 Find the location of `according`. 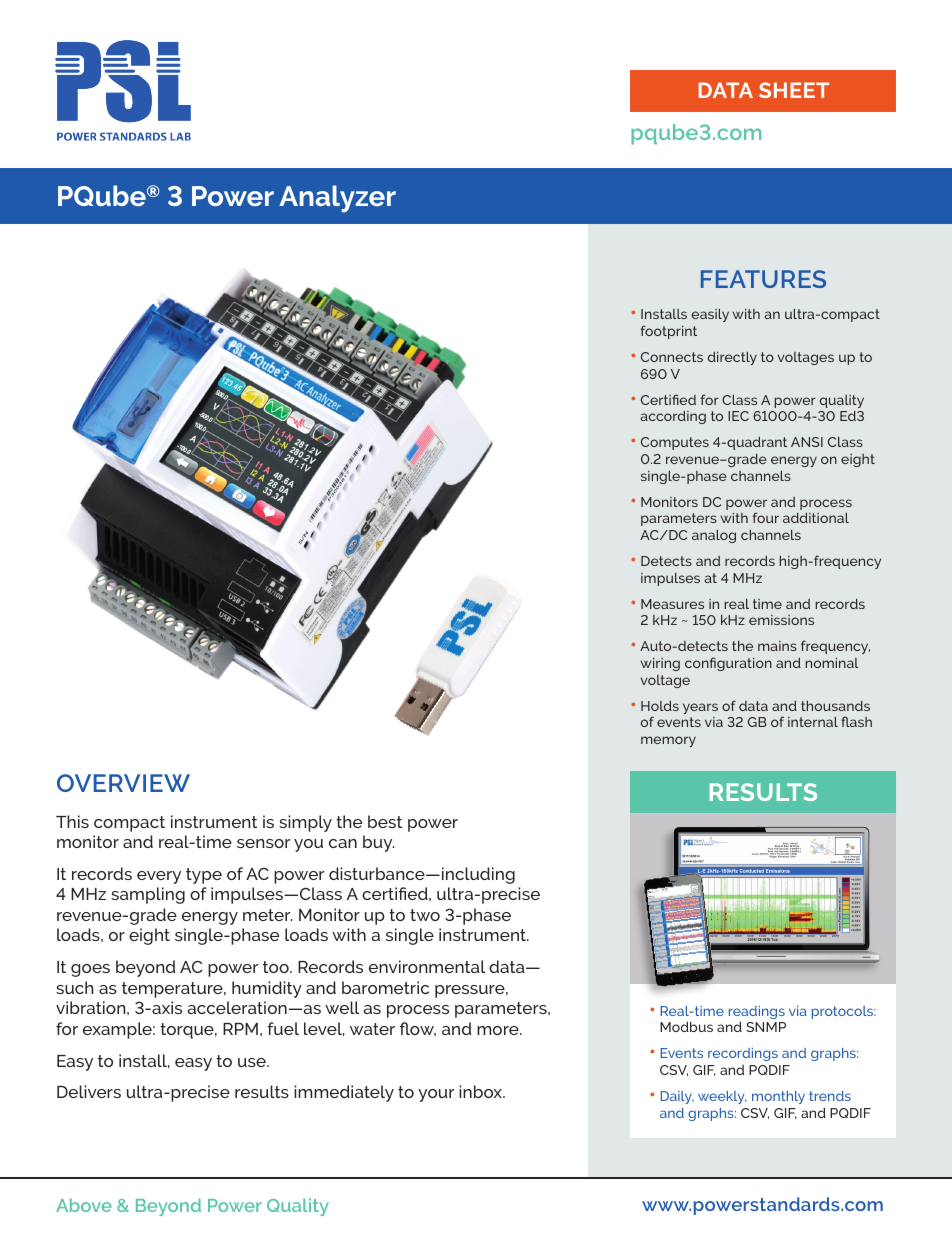

according is located at coordinates (673, 417).
